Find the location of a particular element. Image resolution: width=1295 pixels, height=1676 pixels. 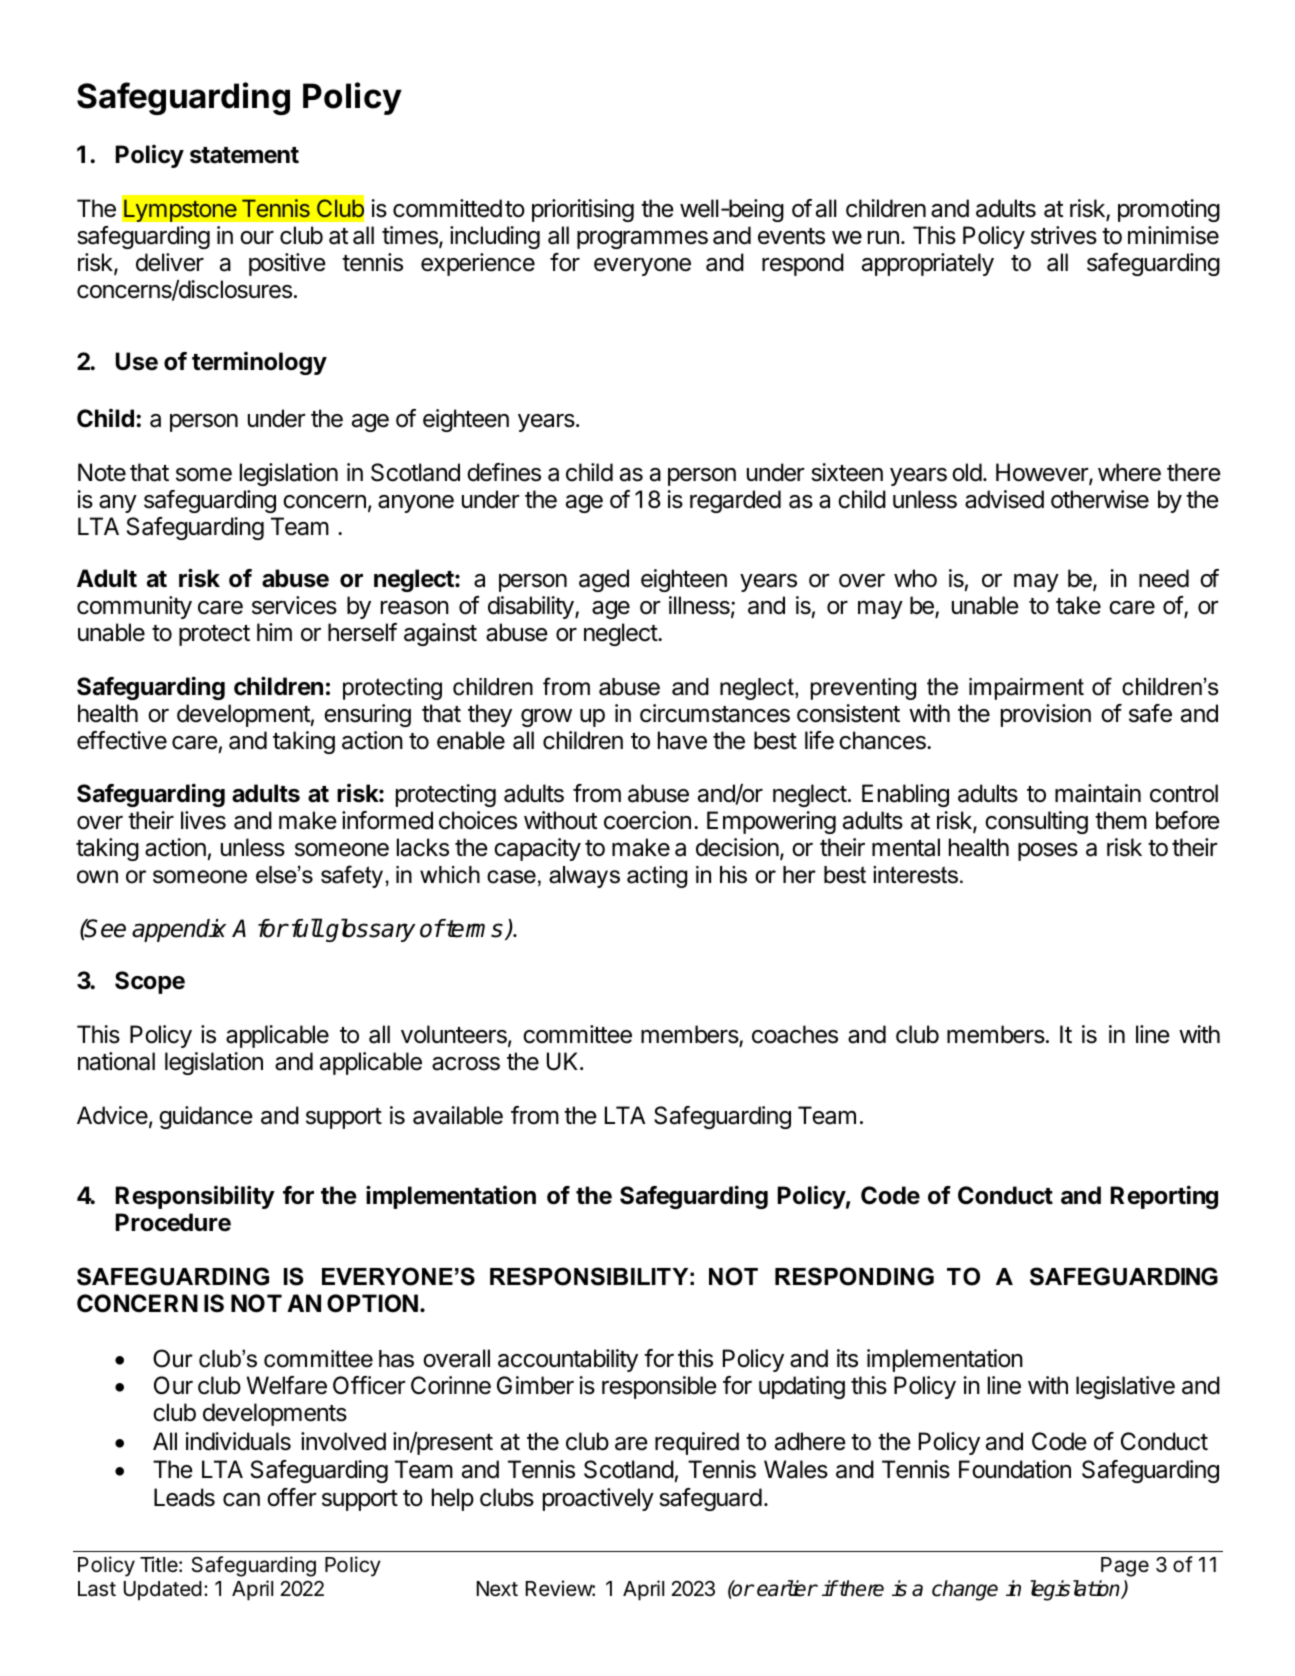

statement is located at coordinates (244, 155).
